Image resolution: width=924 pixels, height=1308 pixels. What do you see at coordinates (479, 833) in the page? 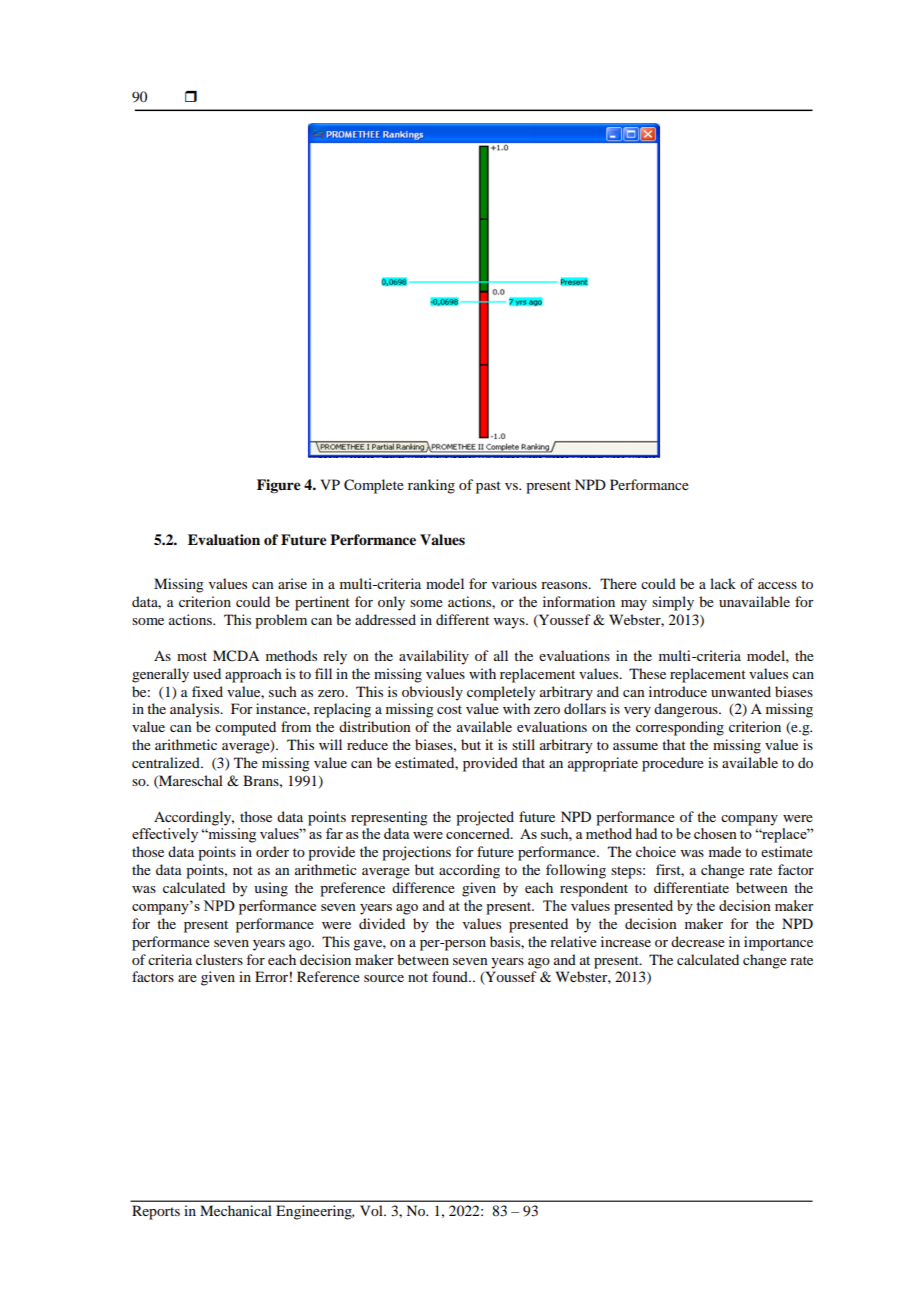
I see `concerned` at bounding box center [479, 833].
